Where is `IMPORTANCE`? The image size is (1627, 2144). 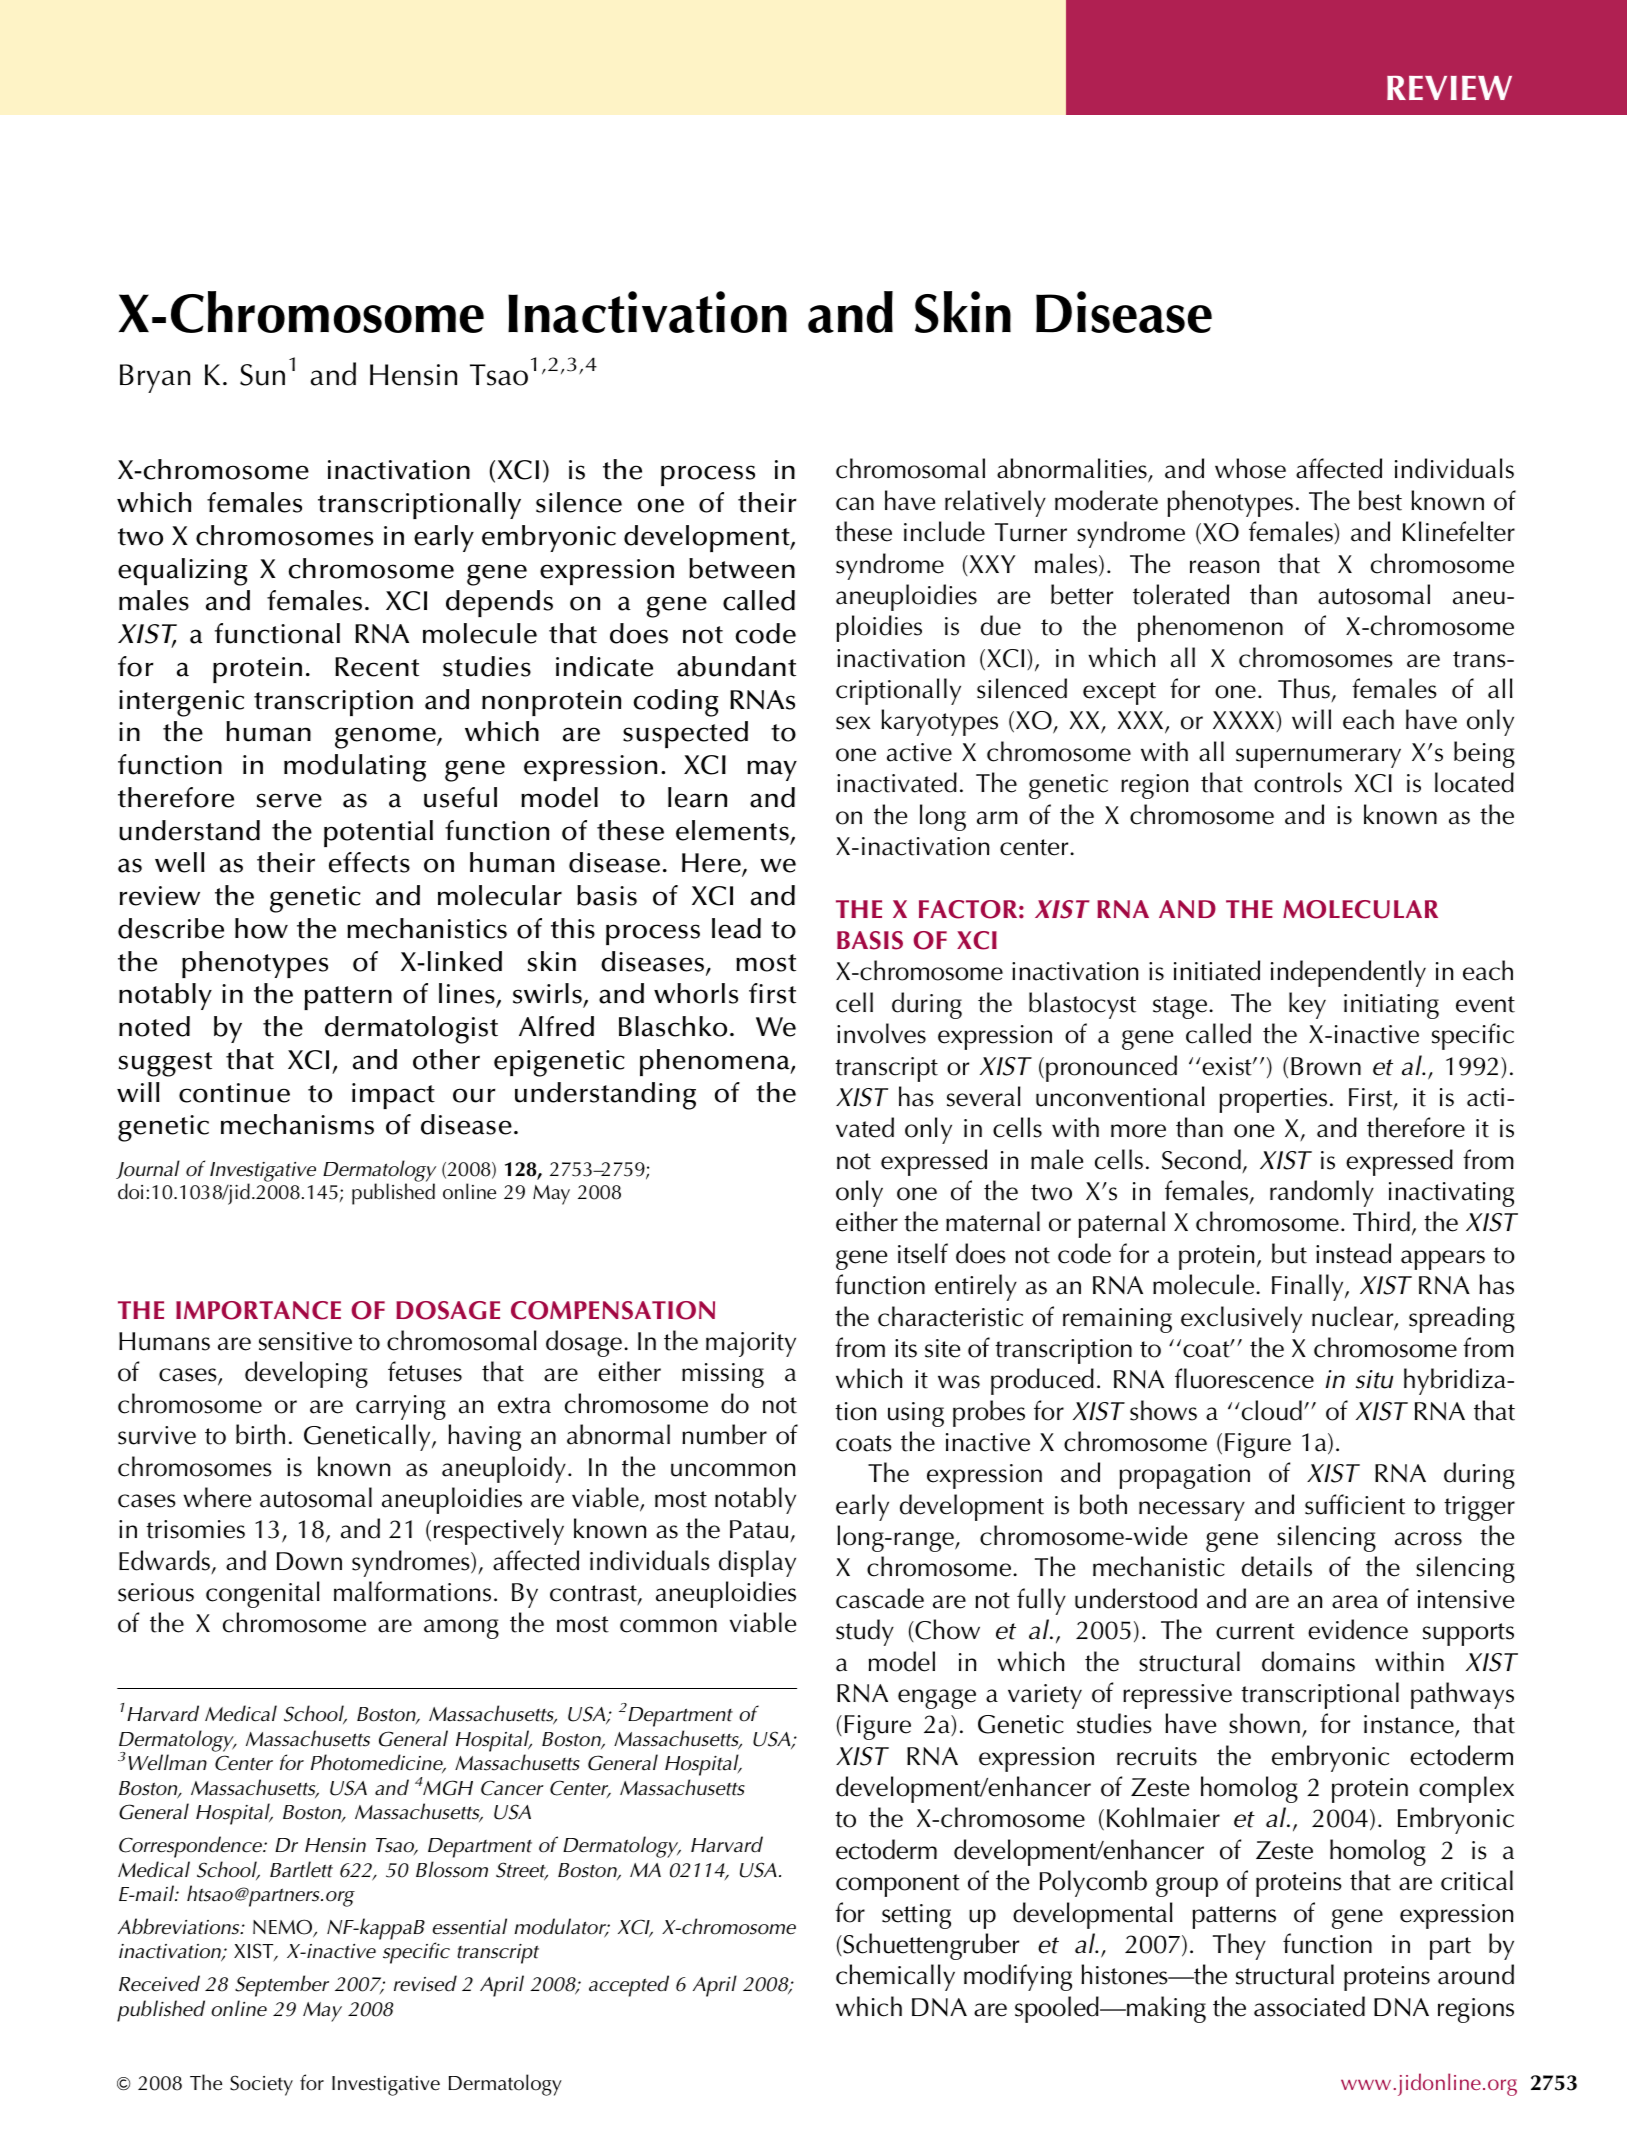
IMPORTANCE is located at coordinates (258, 1310).
